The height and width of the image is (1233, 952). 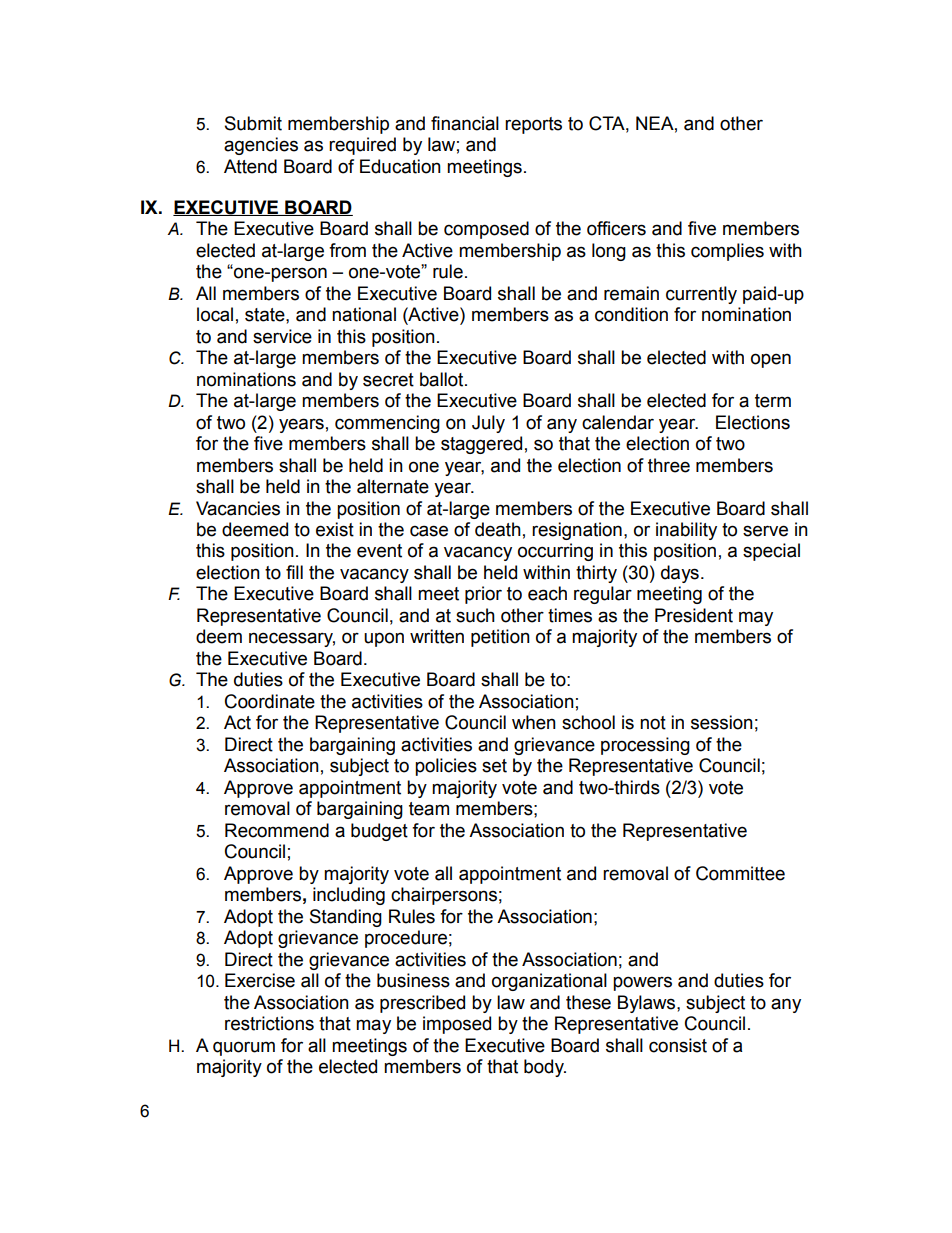 I want to click on fill, so click(x=294, y=572).
